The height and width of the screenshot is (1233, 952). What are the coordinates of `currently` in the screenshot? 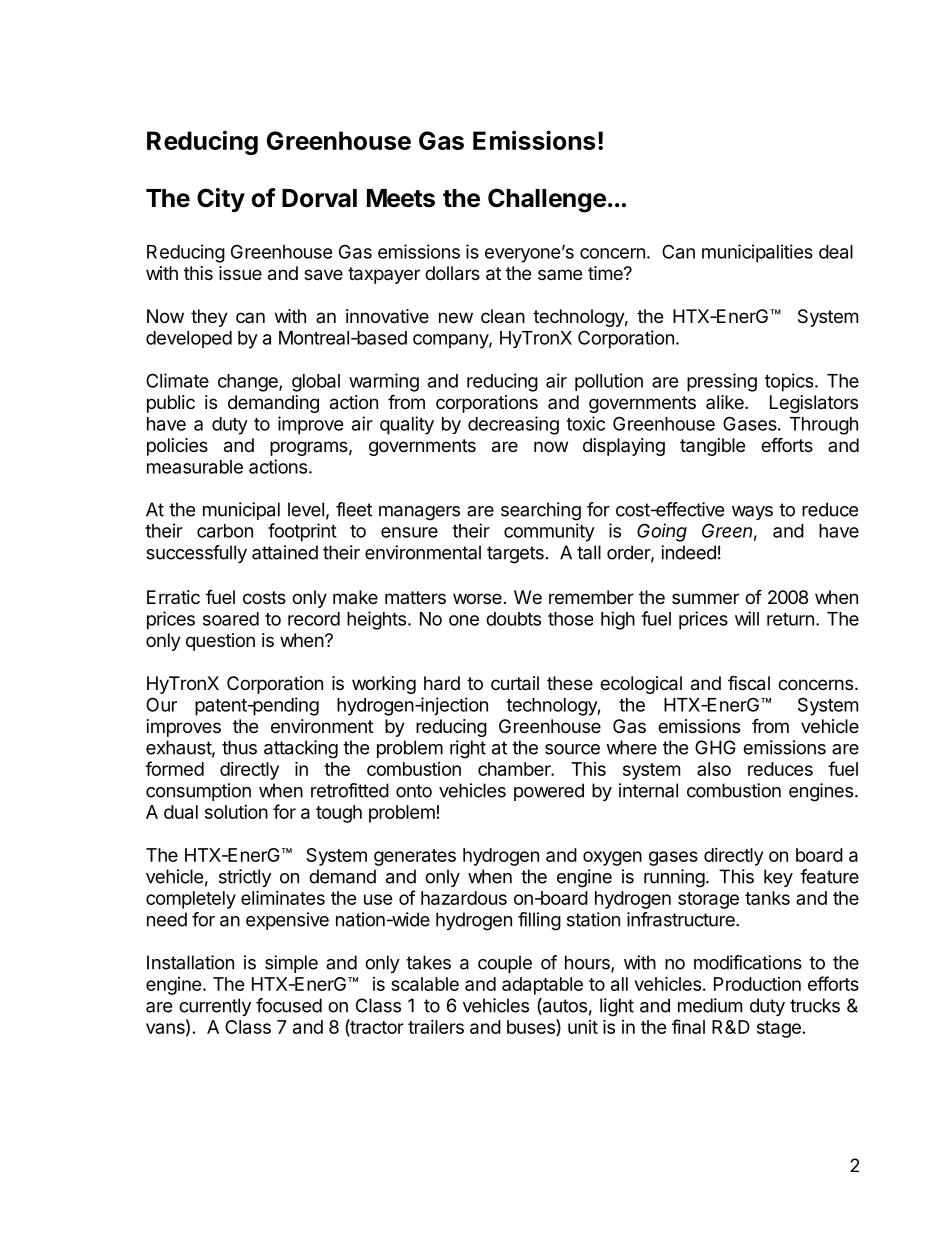 It's located at (215, 1007).
